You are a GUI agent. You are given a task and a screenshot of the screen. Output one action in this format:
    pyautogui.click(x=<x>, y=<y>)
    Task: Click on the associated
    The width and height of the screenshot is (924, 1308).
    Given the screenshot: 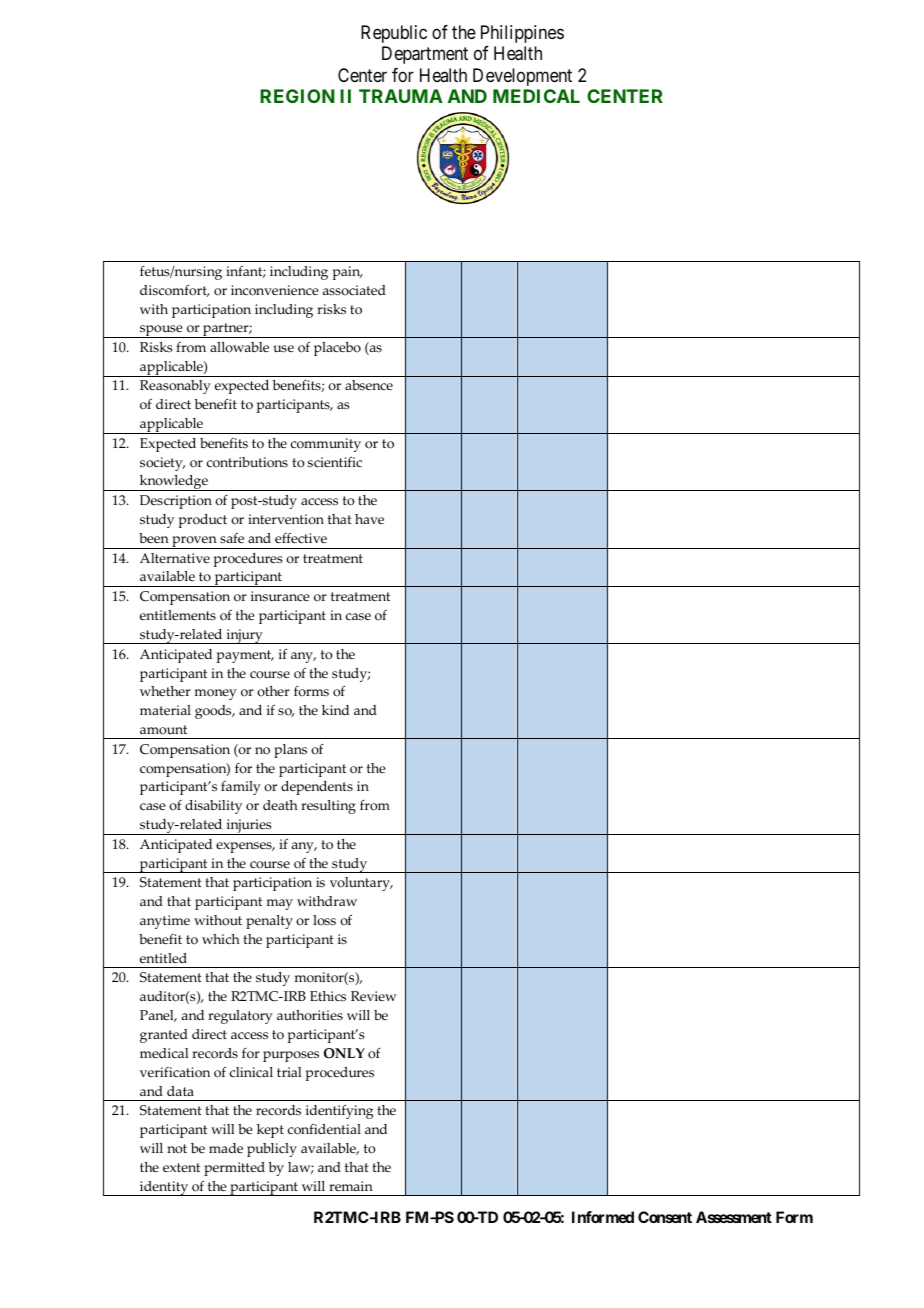 What is the action you would take?
    pyautogui.click(x=354, y=290)
